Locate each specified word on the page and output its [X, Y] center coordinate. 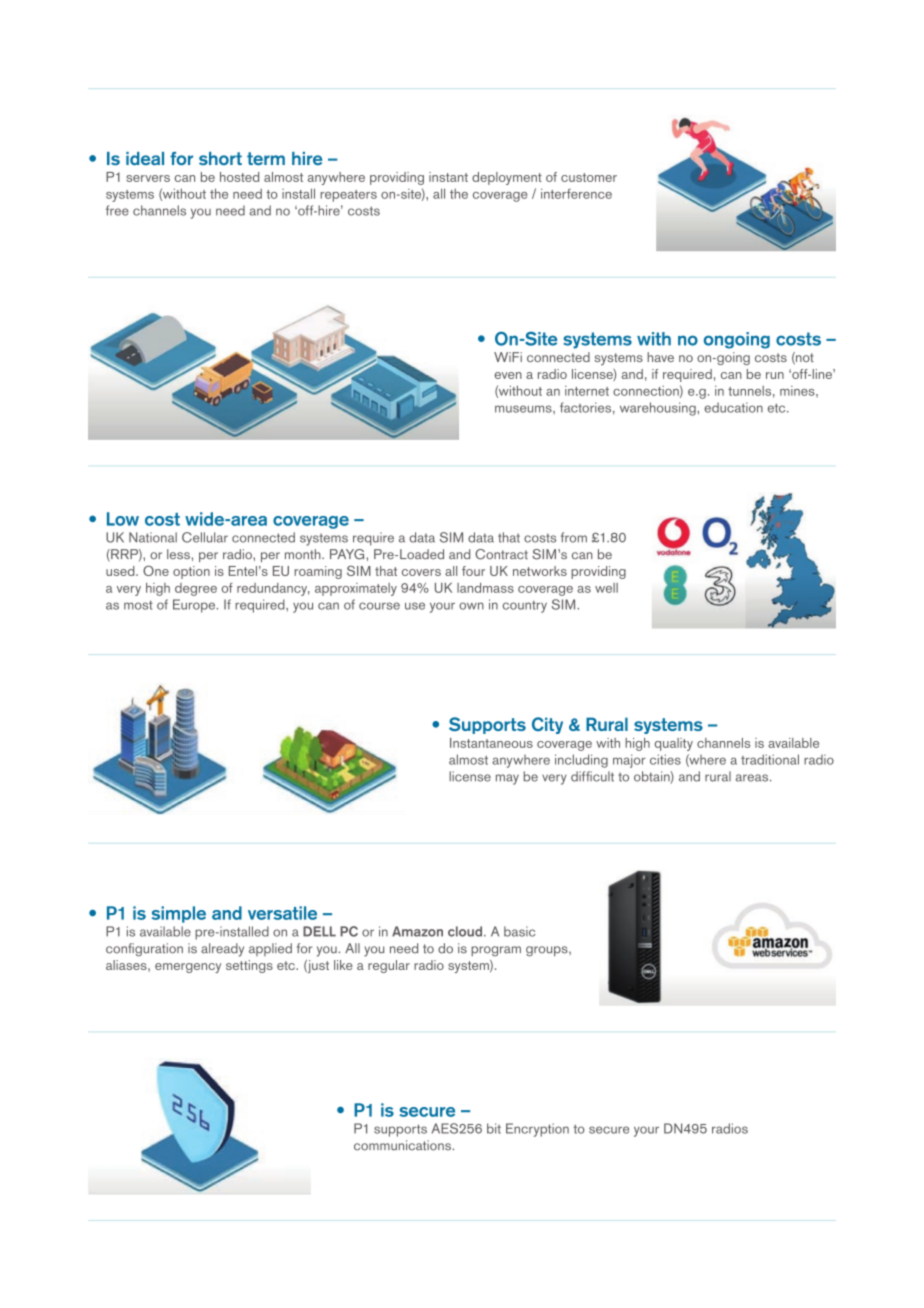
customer [589, 177]
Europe [195, 606]
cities [665, 759]
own [471, 606]
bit [494, 1128]
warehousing [659, 409]
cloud [465, 931]
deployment [507, 178]
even [508, 375]
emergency [188, 968]
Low [123, 519]
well [606, 588]
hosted [239, 177]
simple [179, 914]
